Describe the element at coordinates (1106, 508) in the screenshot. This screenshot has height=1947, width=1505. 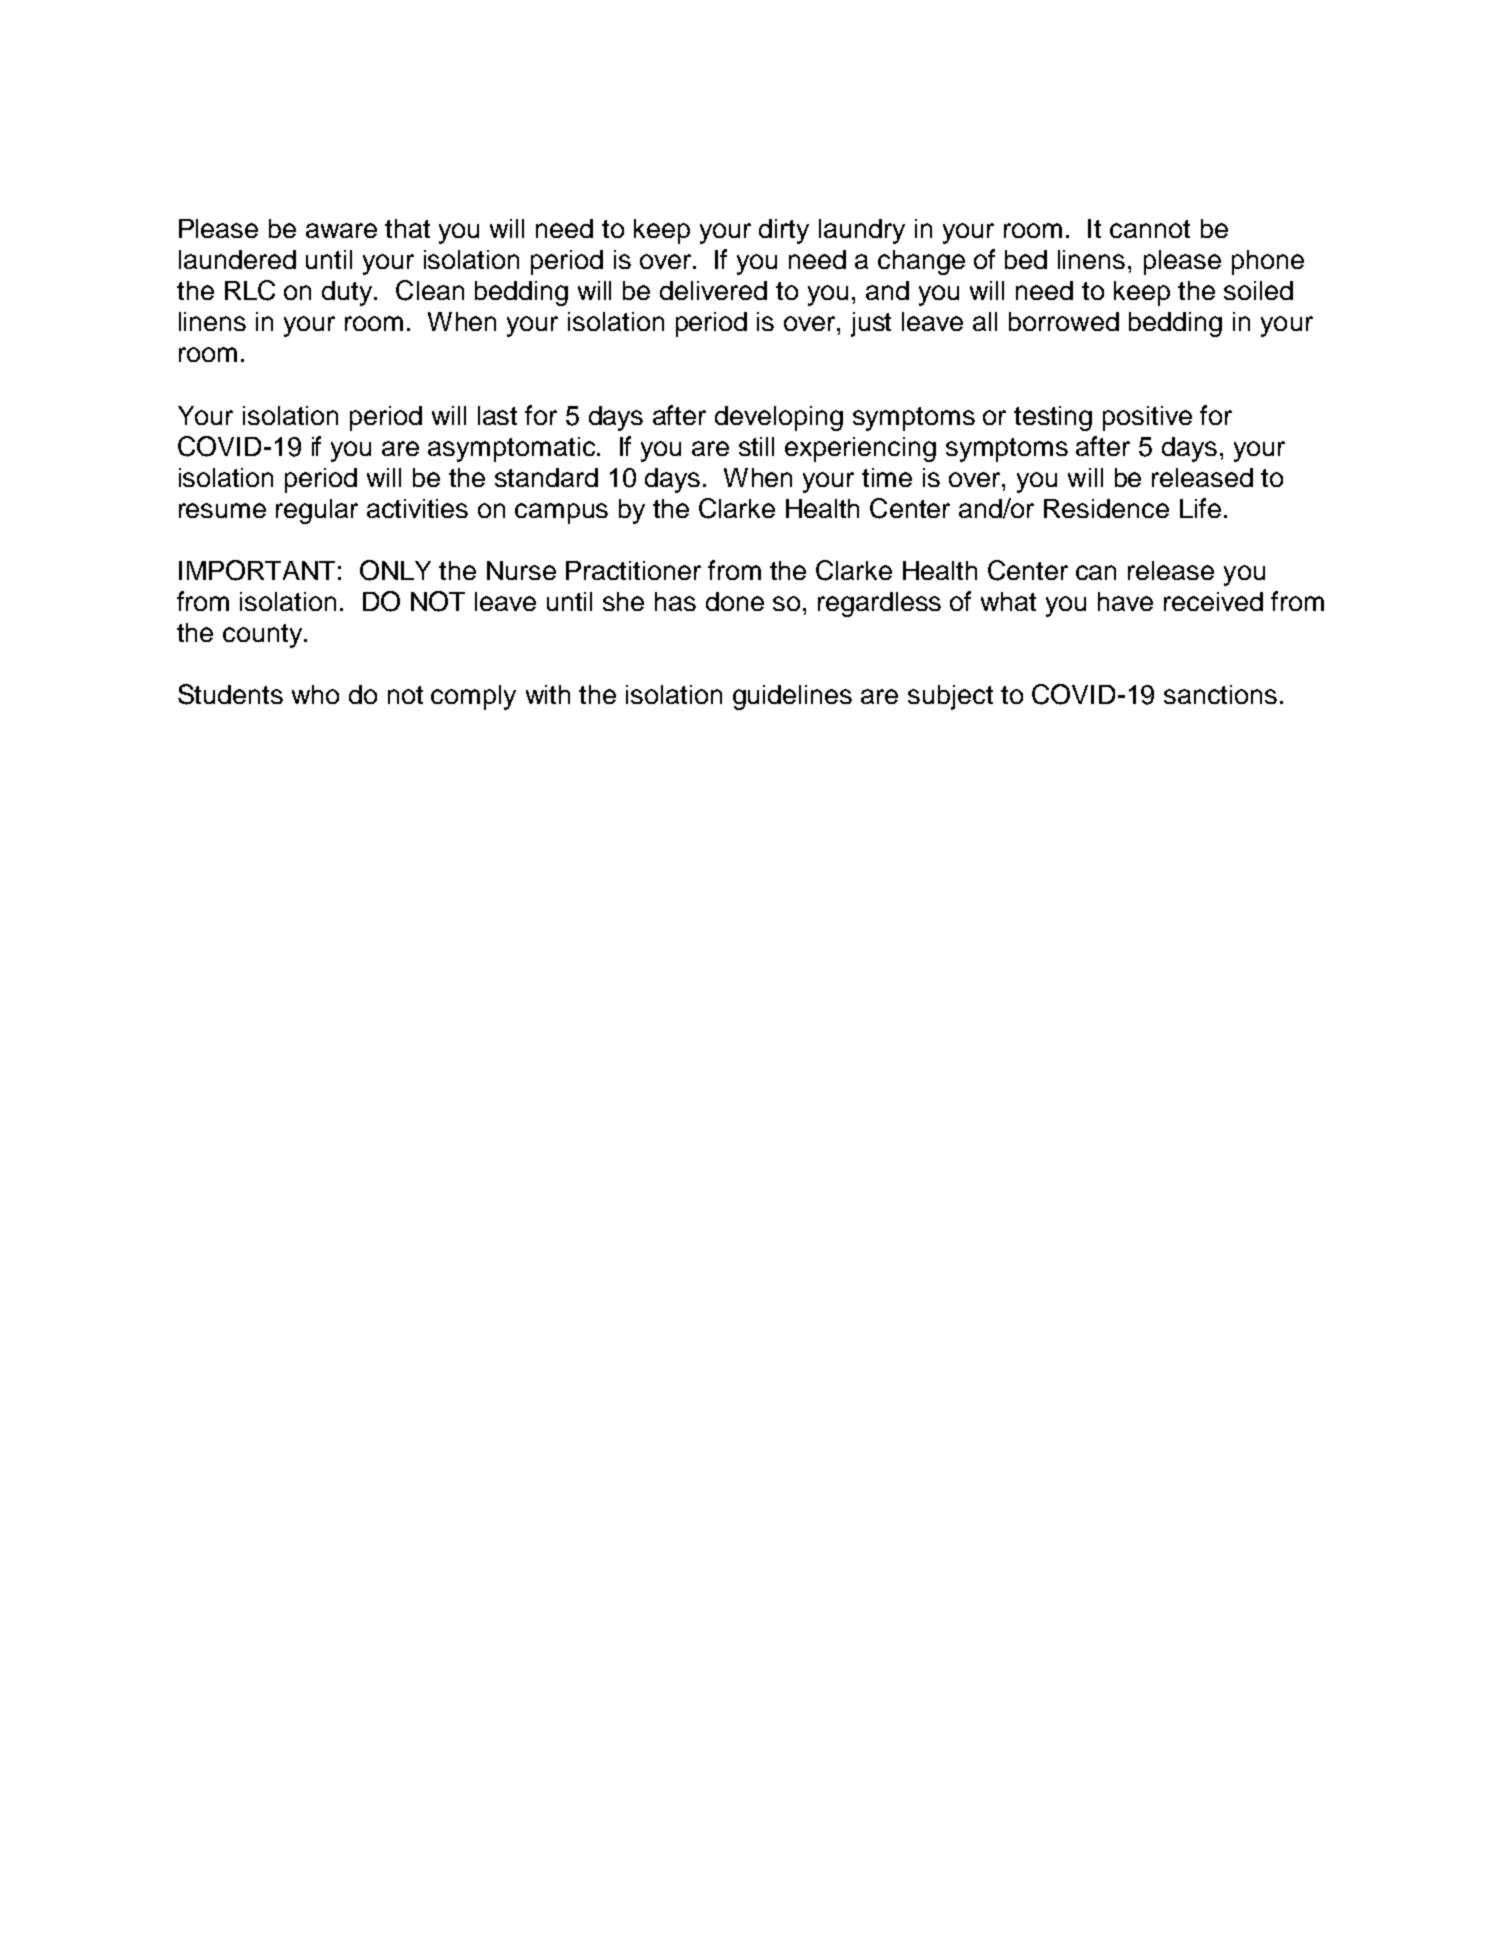
I see `Residence` at that location.
